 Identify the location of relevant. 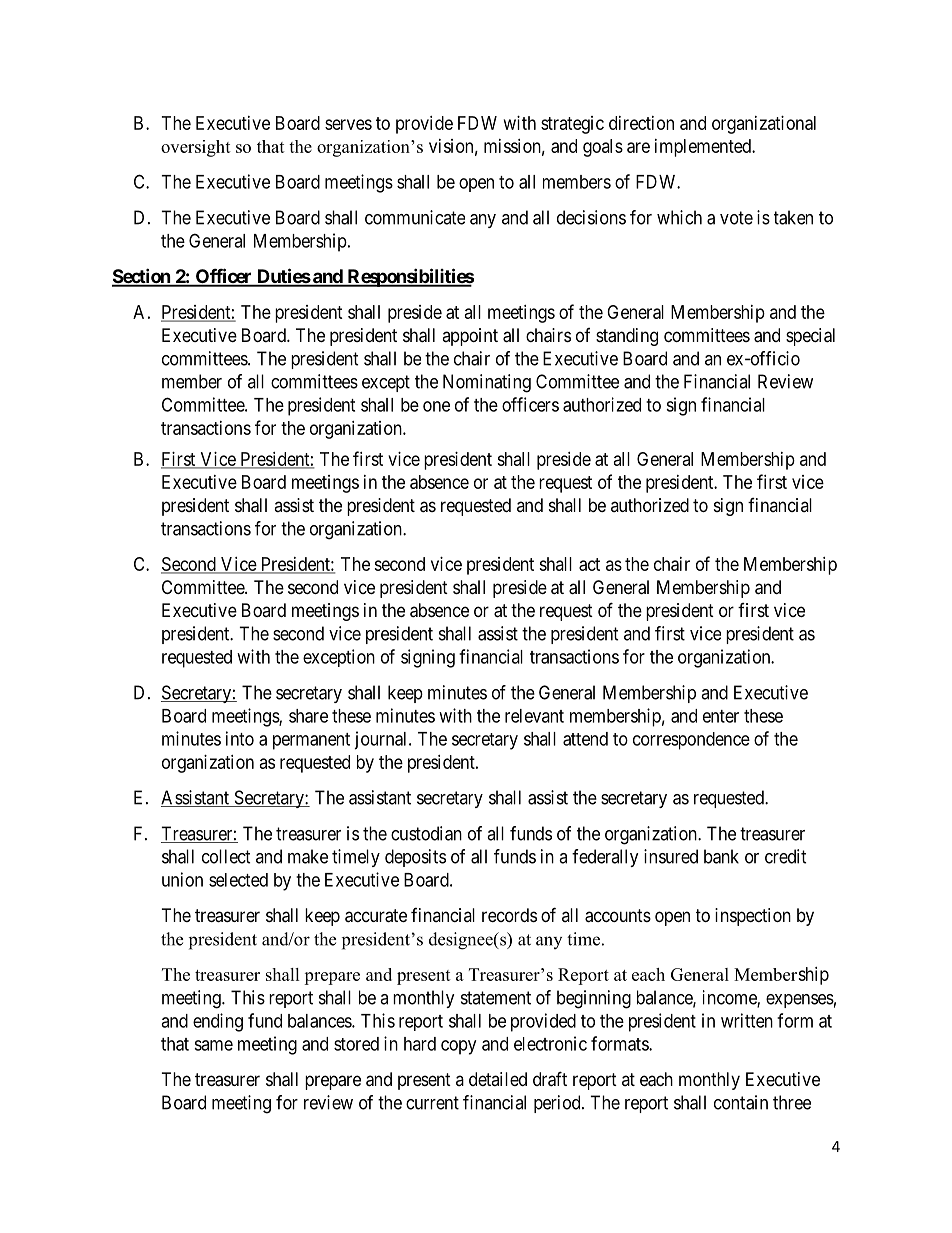
(534, 716).
